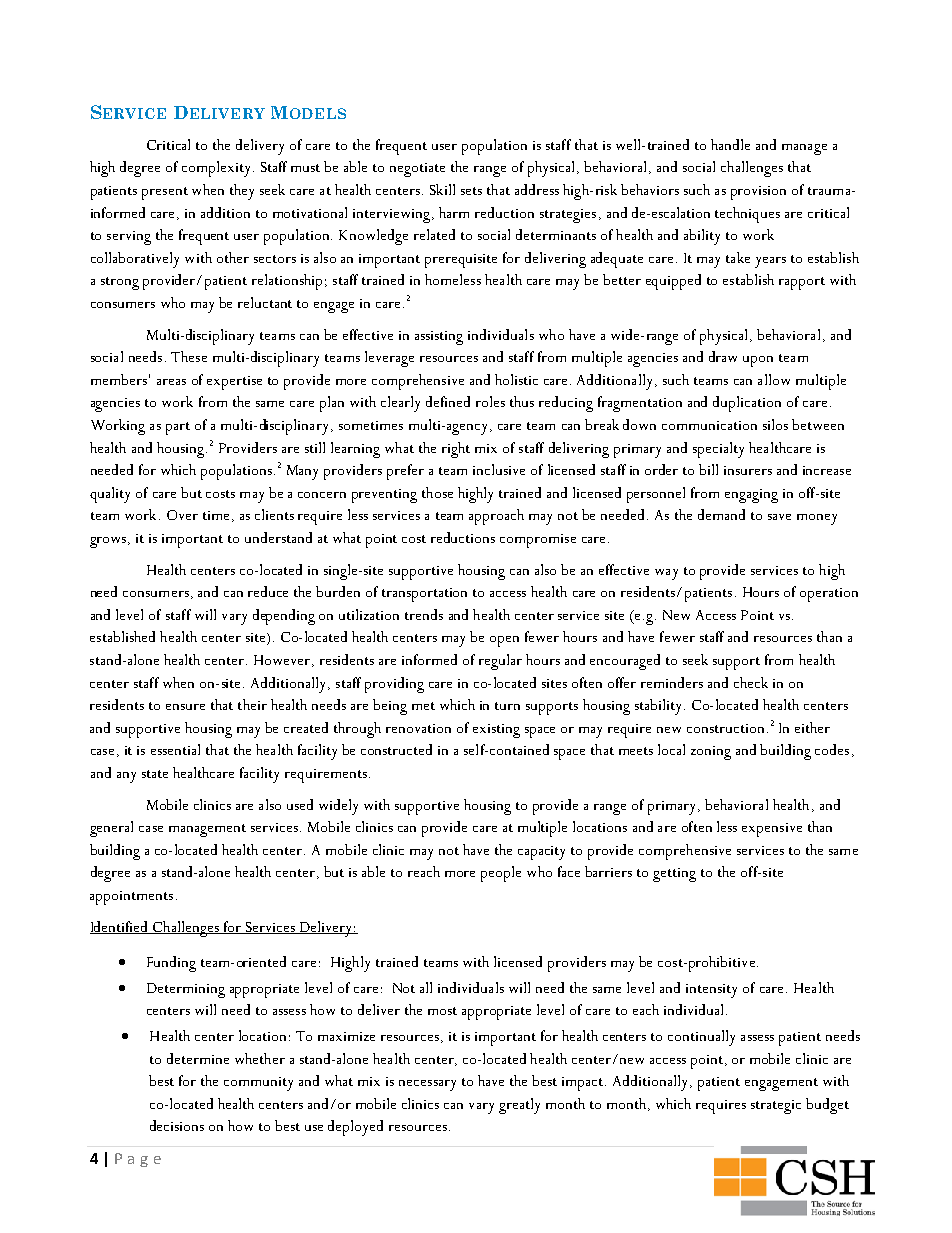 This screenshot has width=952, height=1233. I want to click on Over, so click(182, 515).
